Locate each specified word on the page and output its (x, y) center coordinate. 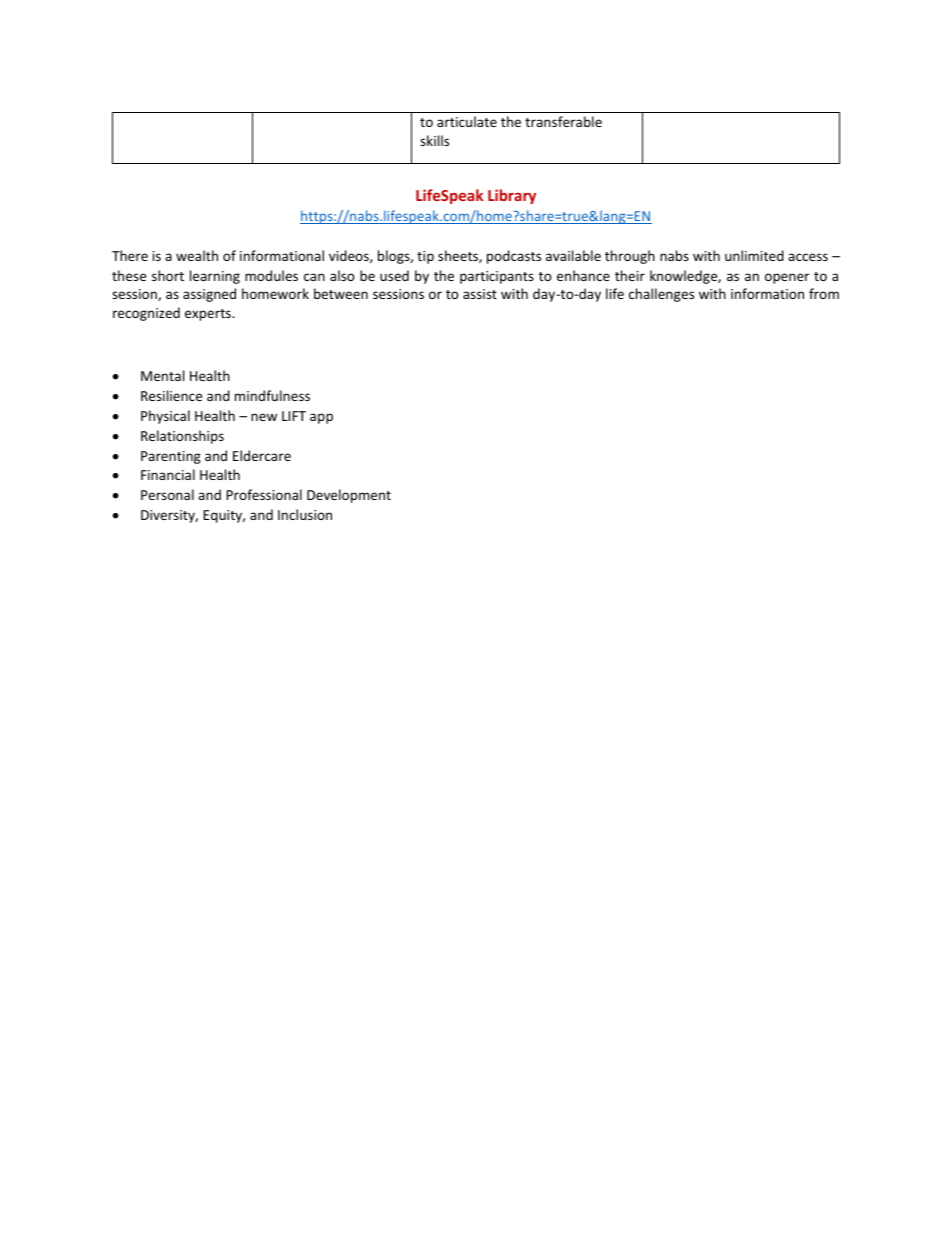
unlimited (754, 255)
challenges (661, 295)
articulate (467, 121)
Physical (165, 417)
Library (512, 196)
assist (480, 294)
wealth (197, 255)
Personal (167, 494)
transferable (563, 121)
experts (209, 315)
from (824, 293)
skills (434, 140)
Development (349, 496)
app (321, 418)
